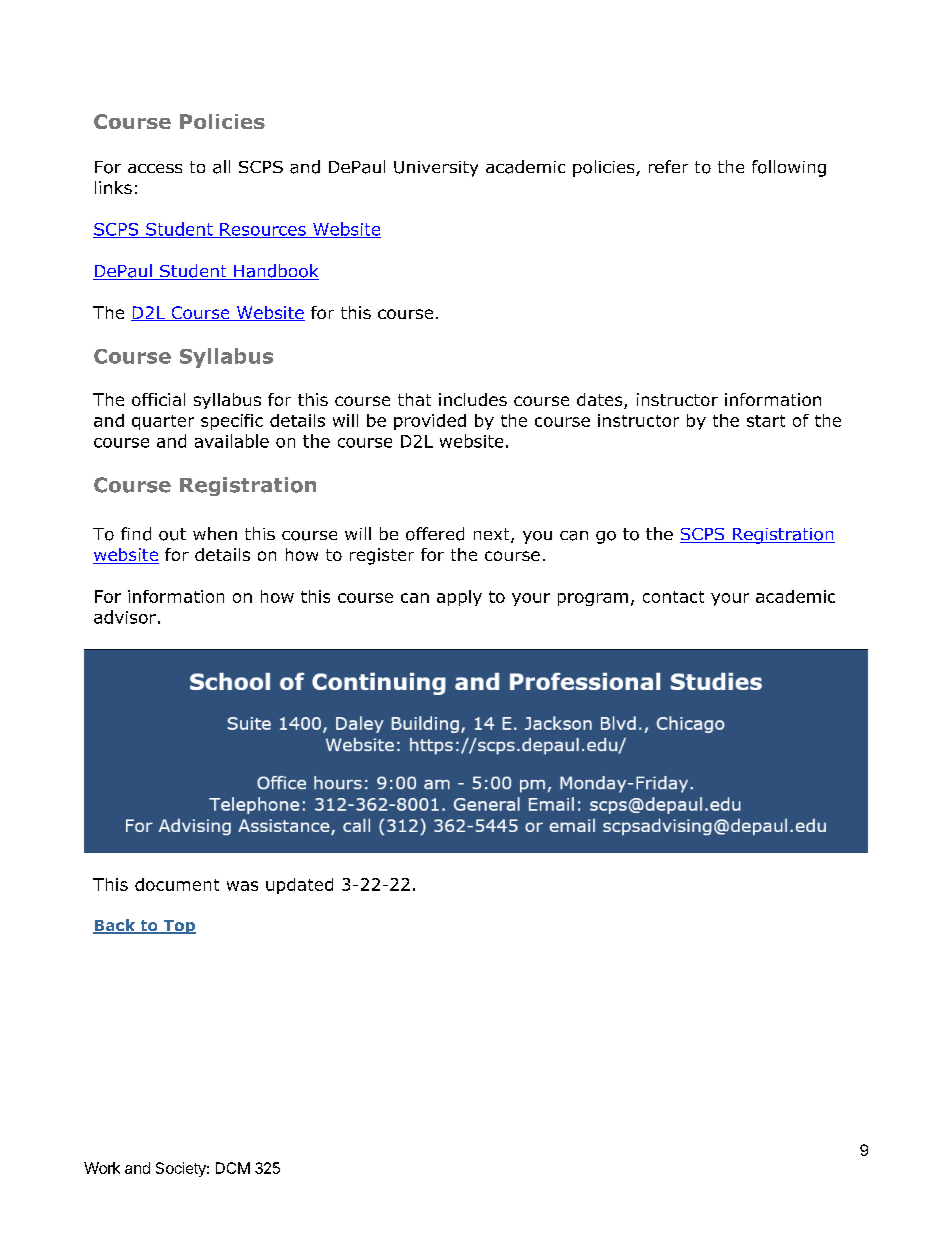  I want to click on University, so click(436, 169).
